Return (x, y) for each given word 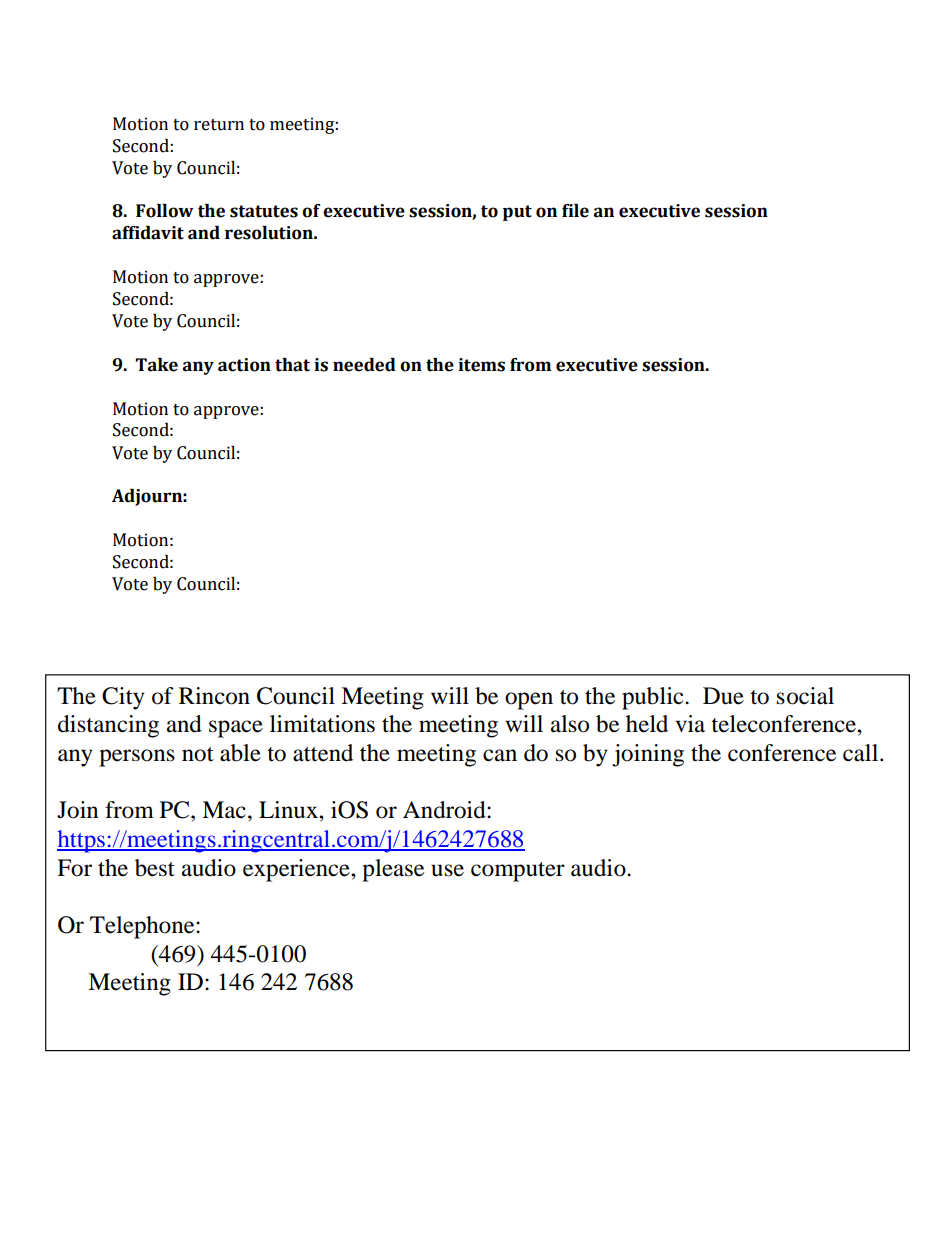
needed (364, 365)
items (481, 365)
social (805, 696)
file (575, 211)
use (447, 870)
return (219, 125)
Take (157, 365)
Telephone (143, 927)
